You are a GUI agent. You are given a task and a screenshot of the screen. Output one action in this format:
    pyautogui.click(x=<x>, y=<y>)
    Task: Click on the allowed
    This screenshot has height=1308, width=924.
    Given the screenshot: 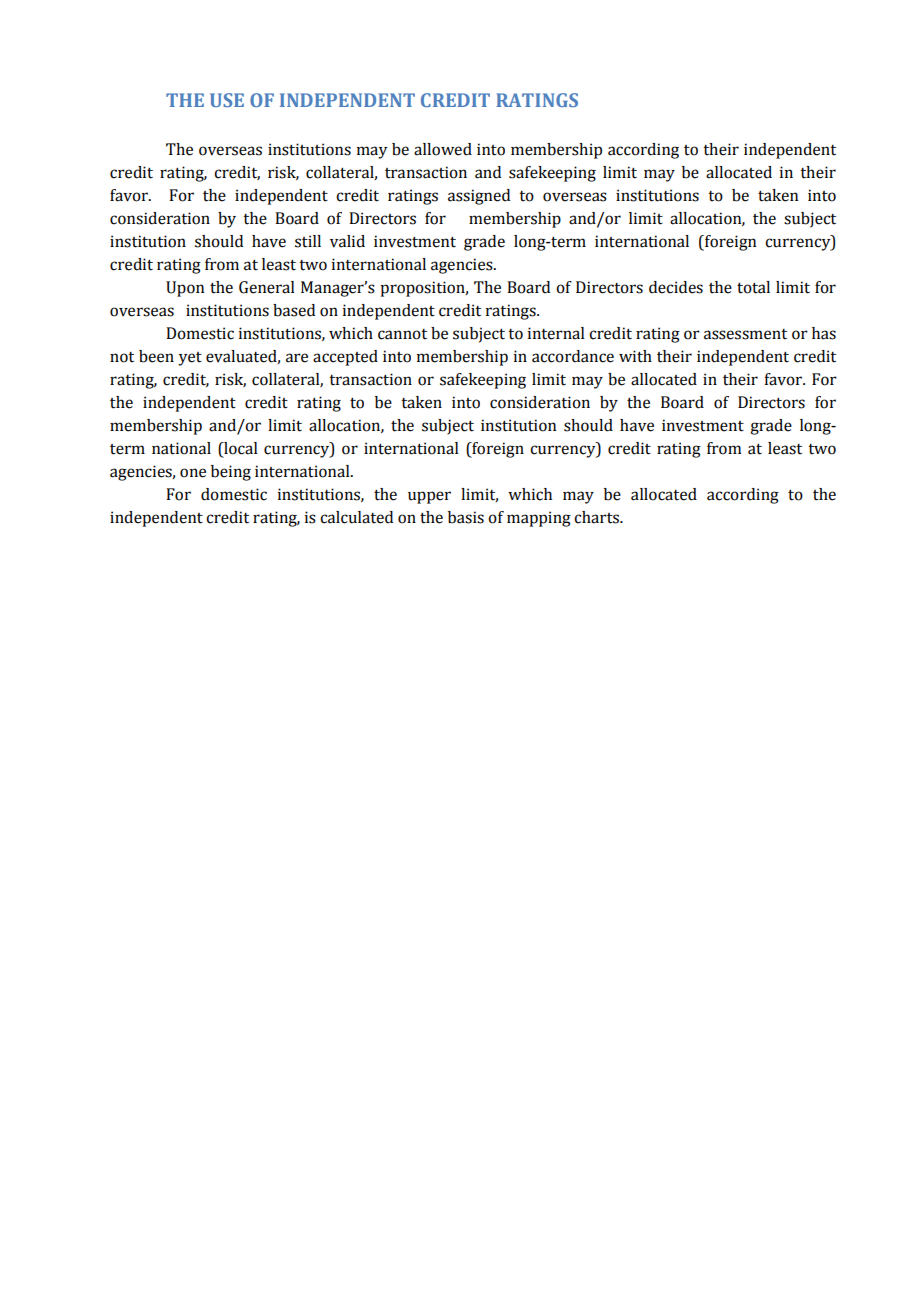 What is the action you would take?
    pyautogui.click(x=443, y=149)
